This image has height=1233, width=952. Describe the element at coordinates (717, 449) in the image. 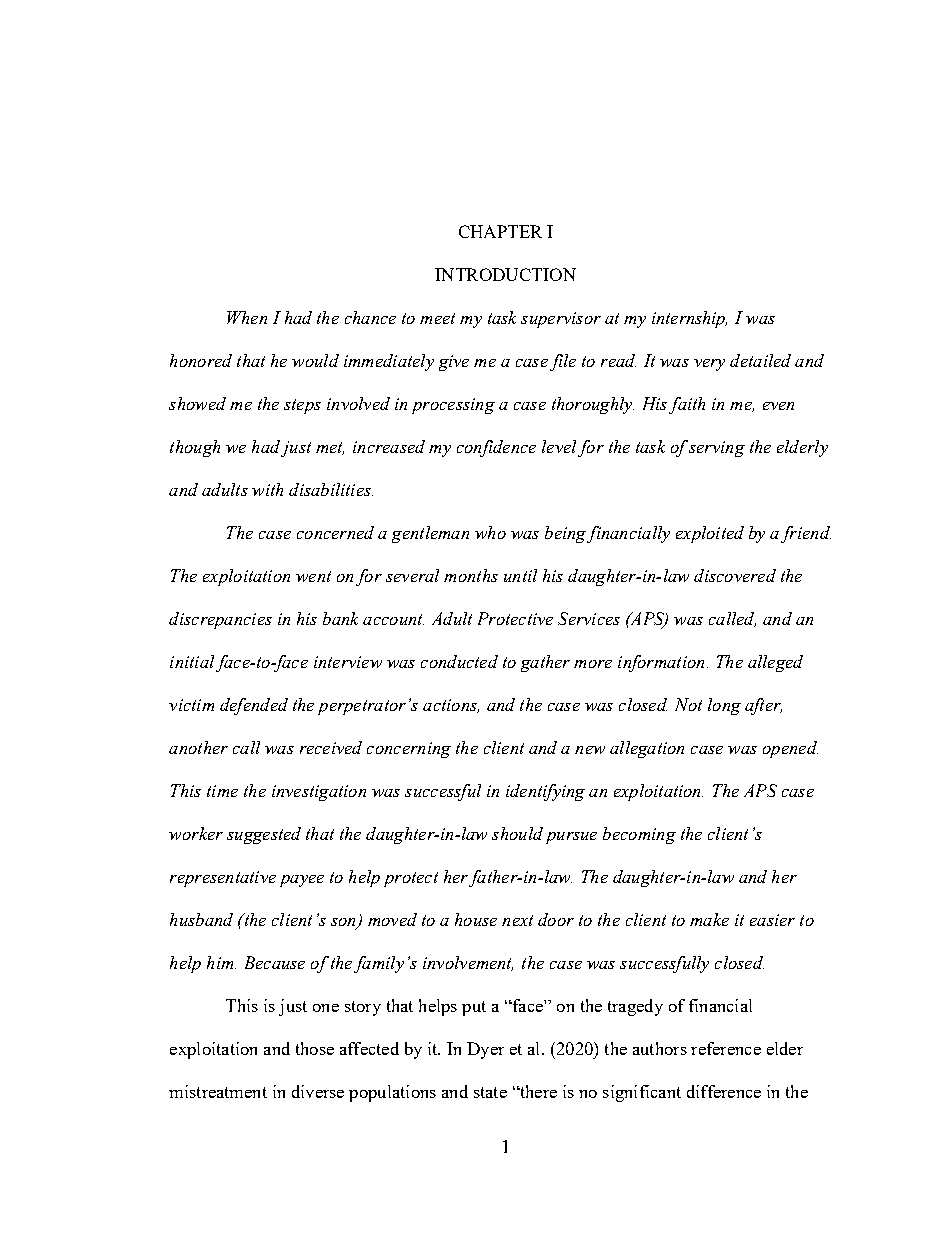

I see `serving` at that location.
